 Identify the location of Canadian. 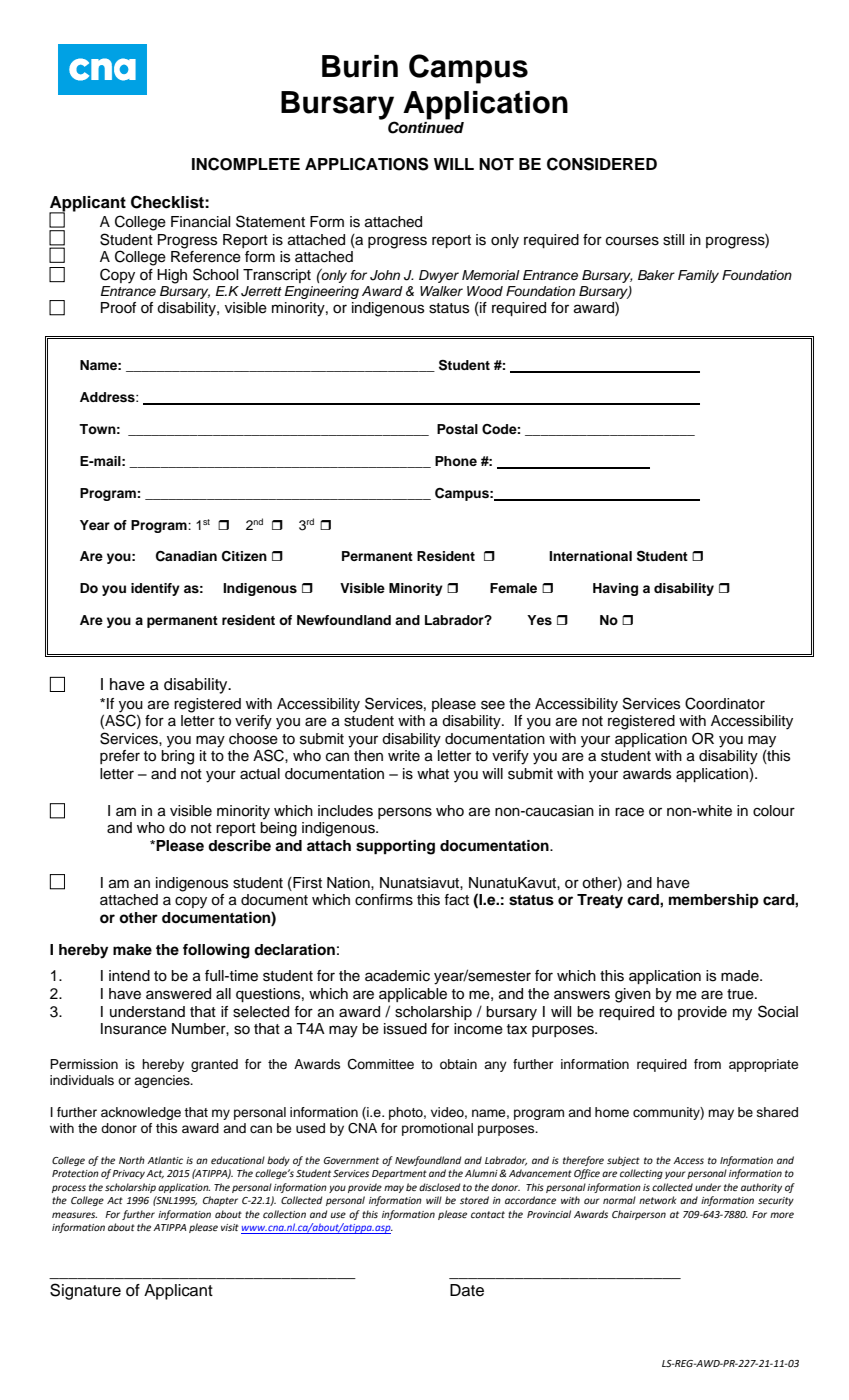
(186, 556).
